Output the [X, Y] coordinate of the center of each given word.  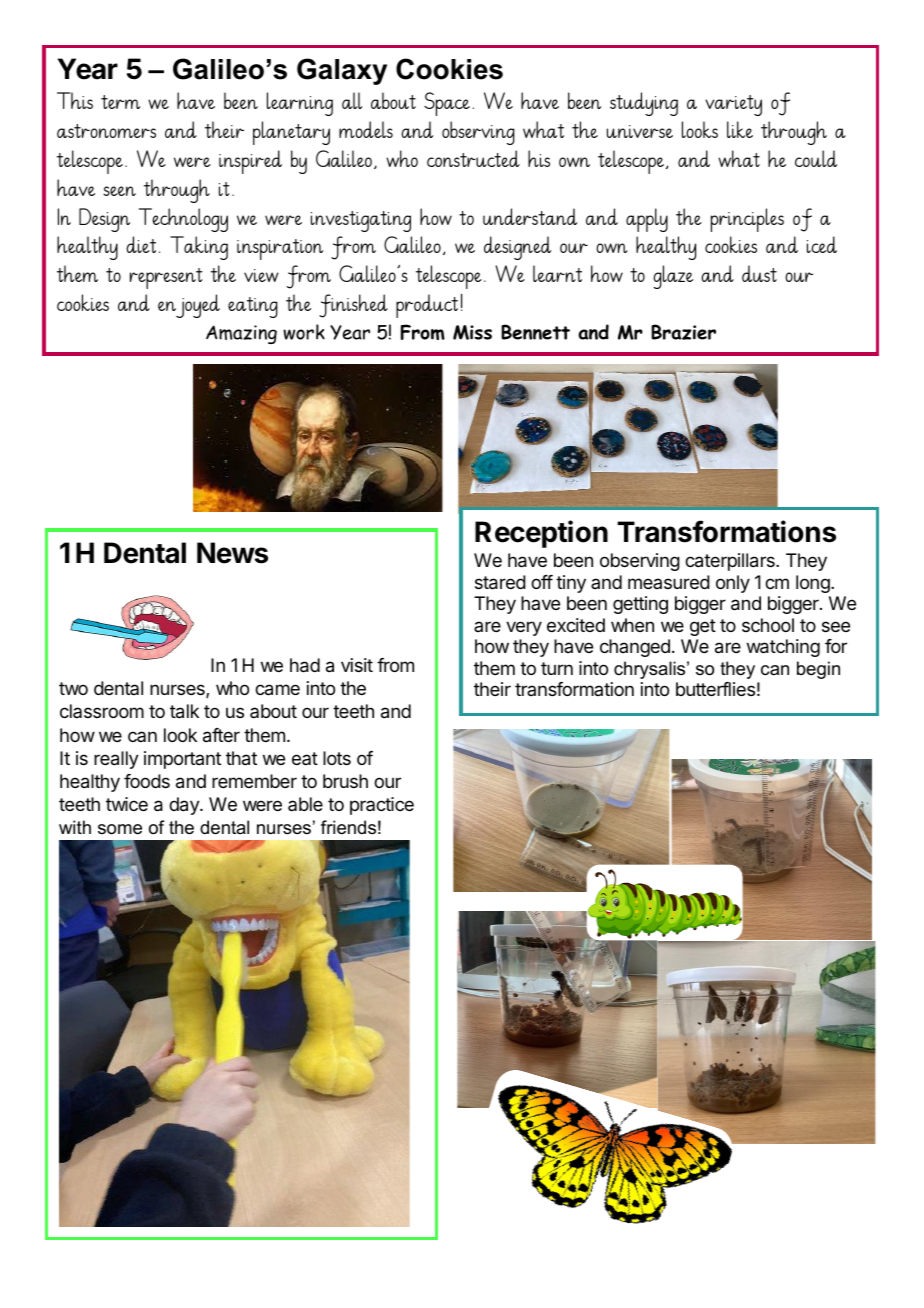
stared [500, 582]
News [232, 553]
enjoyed [189, 306]
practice [382, 806]
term [121, 102]
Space [447, 104]
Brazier [683, 332]
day [185, 806]
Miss [472, 332]
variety [733, 105]
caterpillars [731, 562]
